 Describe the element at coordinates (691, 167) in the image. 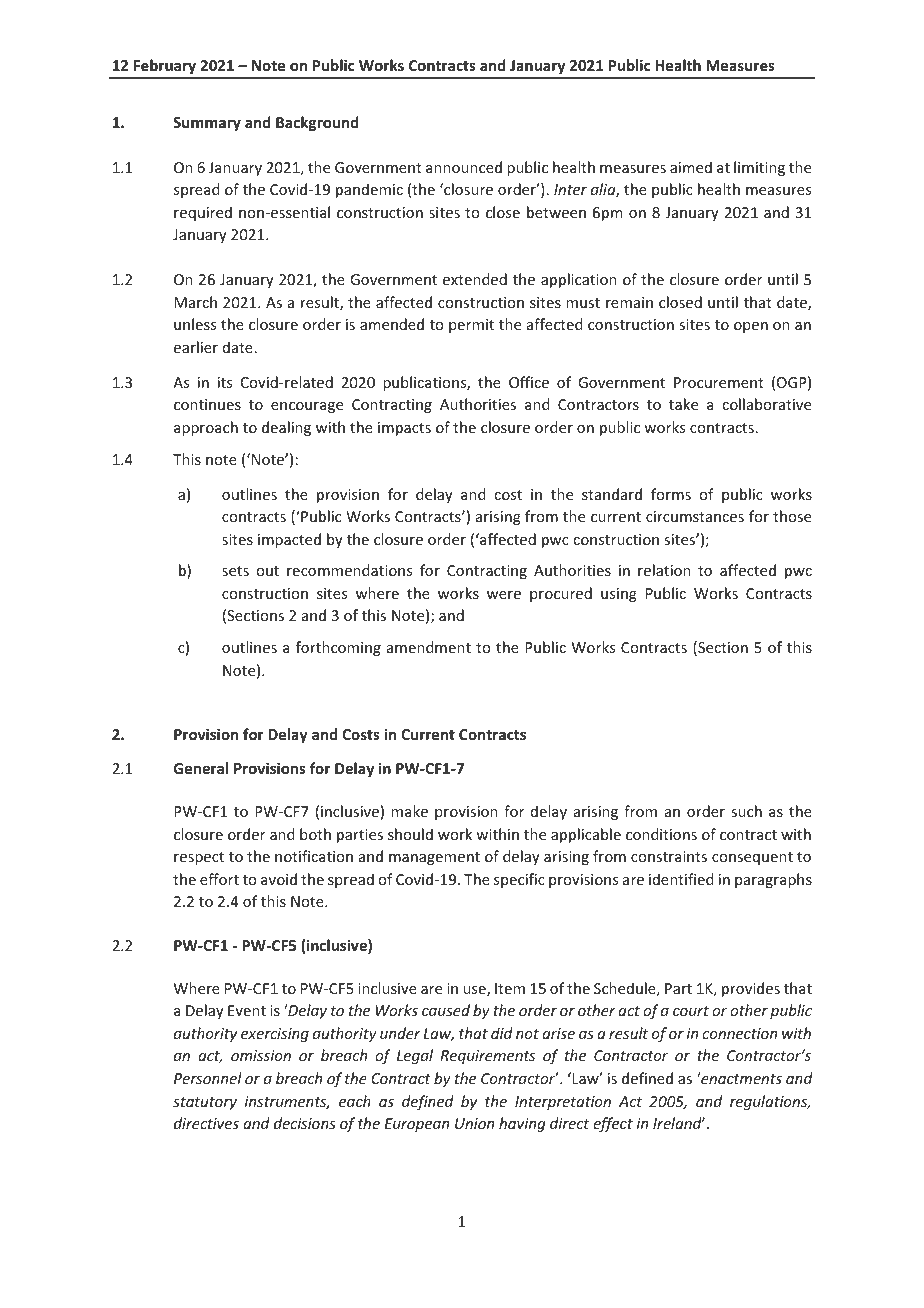

I see `aimed` at that location.
